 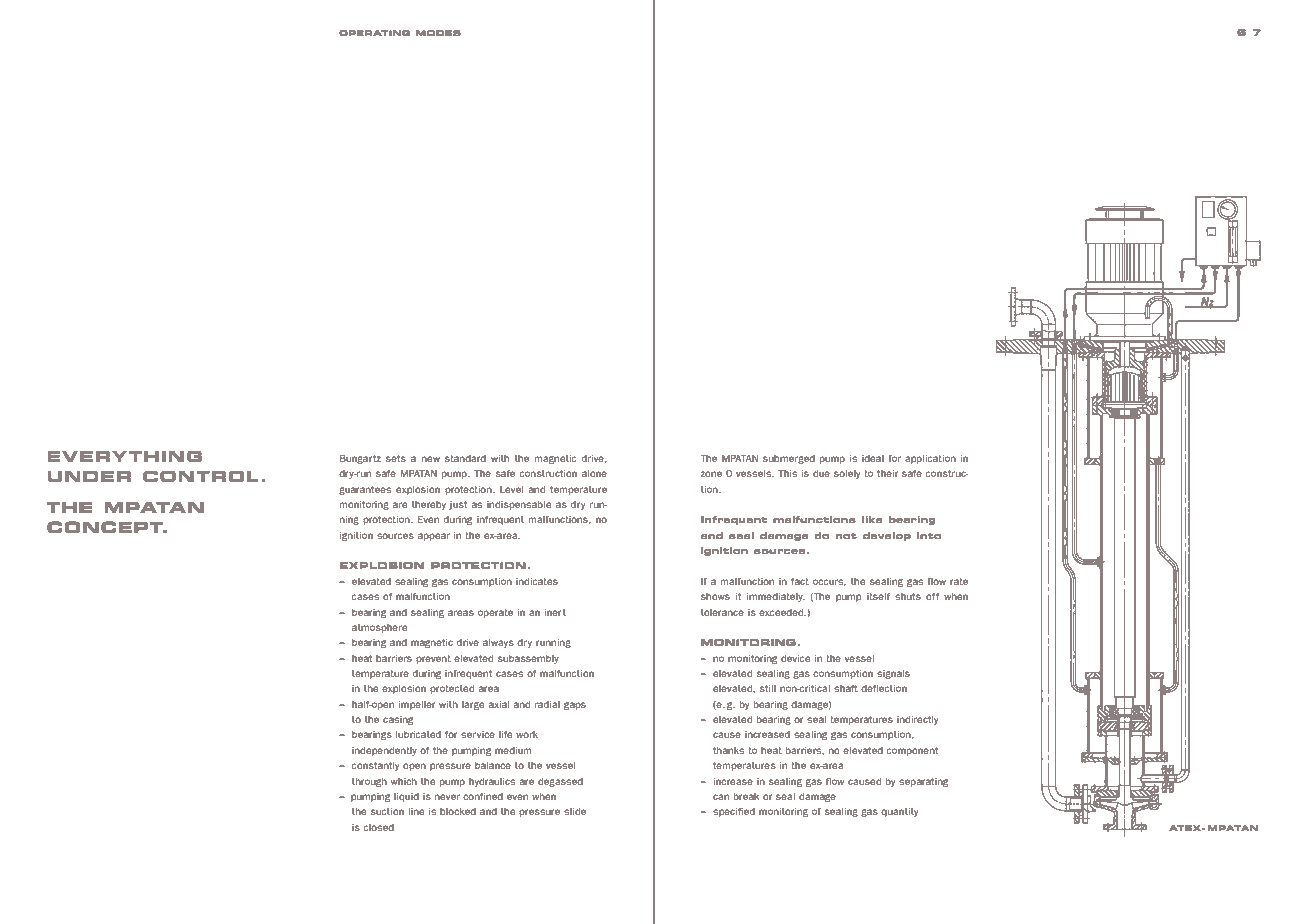 I want to click on through, so click(x=369, y=782).
